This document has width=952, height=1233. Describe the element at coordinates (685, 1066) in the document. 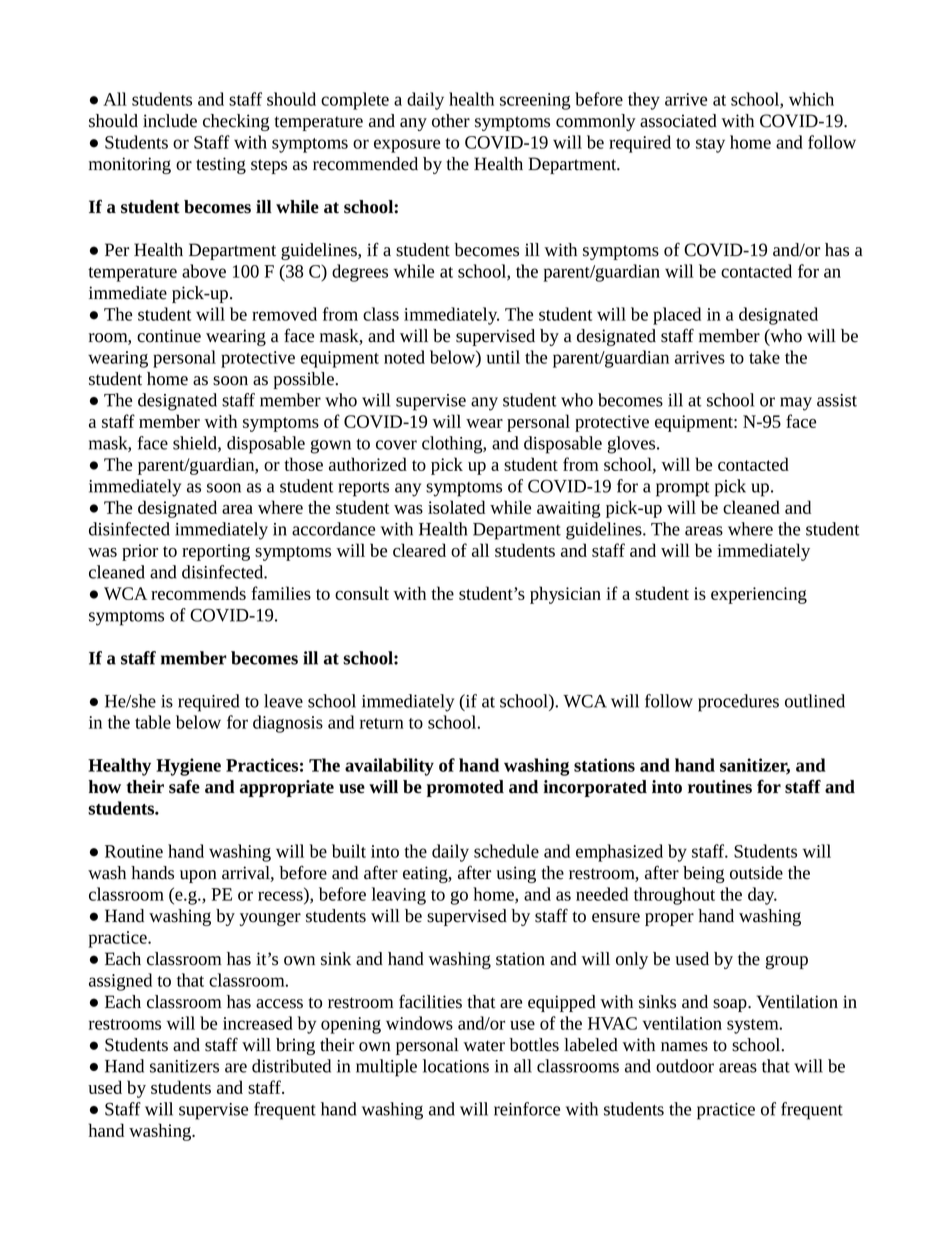

I see `outdoor` at that location.
